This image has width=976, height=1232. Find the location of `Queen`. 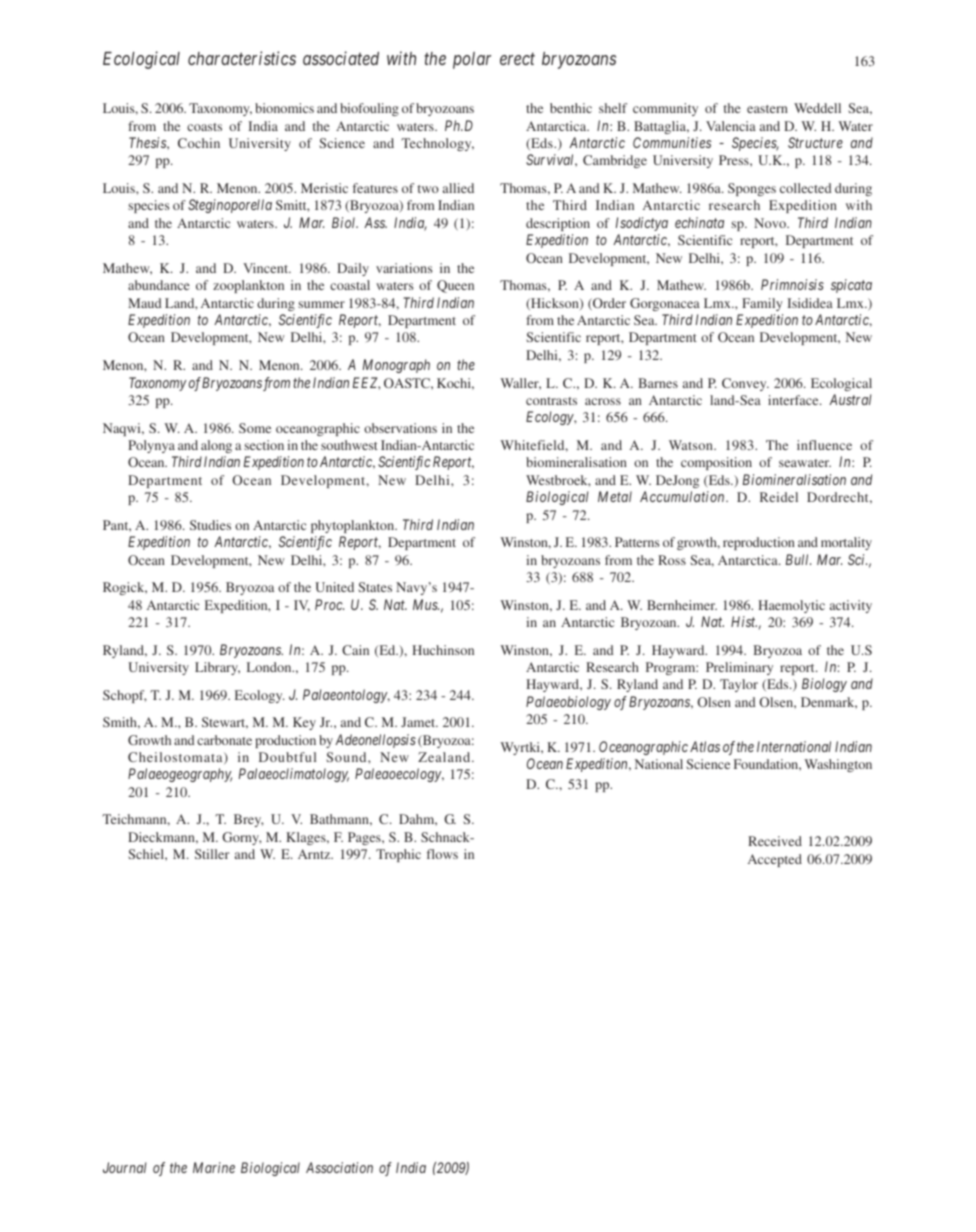

Queen is located at coordinates (455, 286).
